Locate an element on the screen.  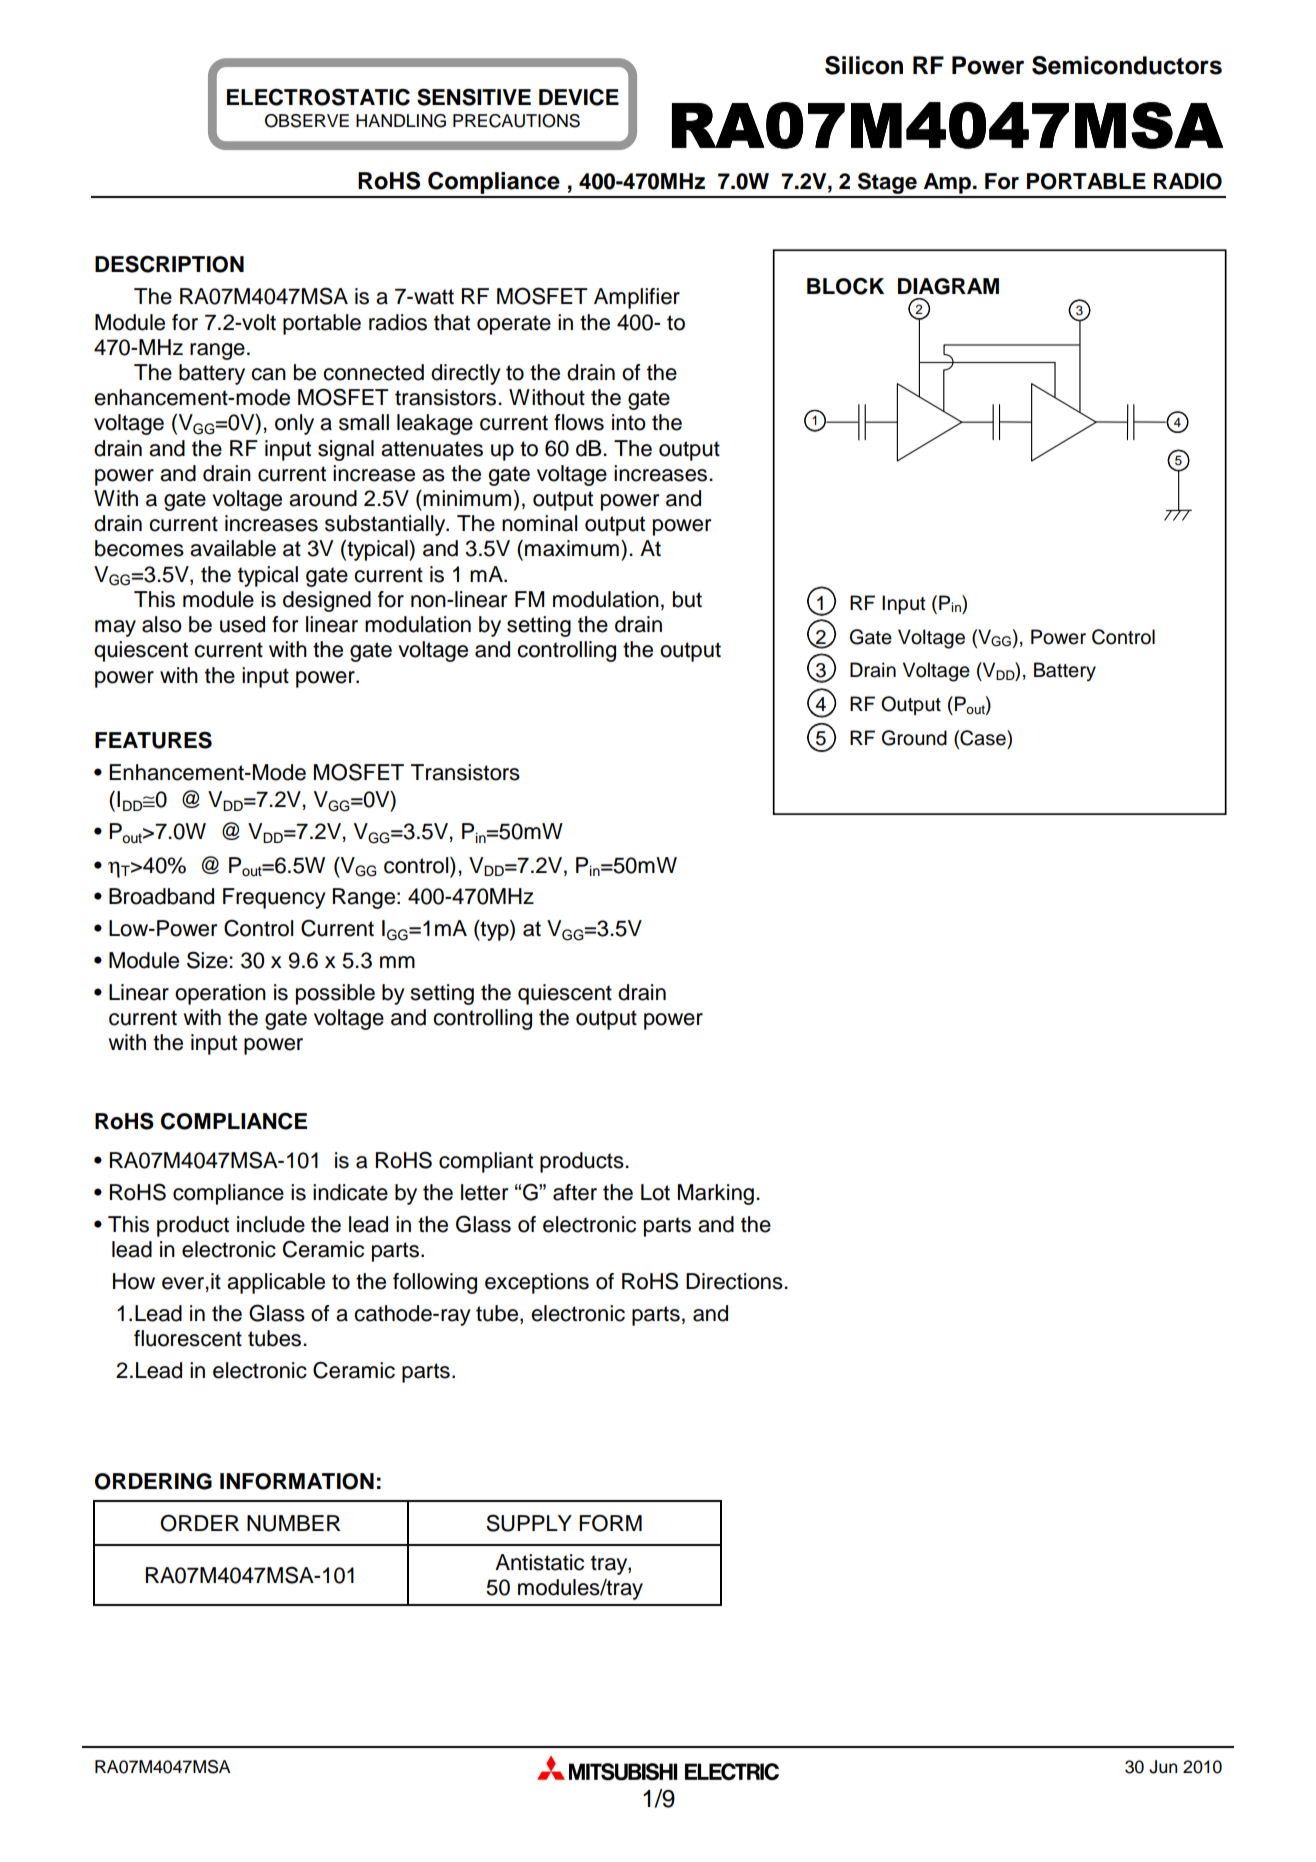
Ground is located at coordinates (914, 738).
